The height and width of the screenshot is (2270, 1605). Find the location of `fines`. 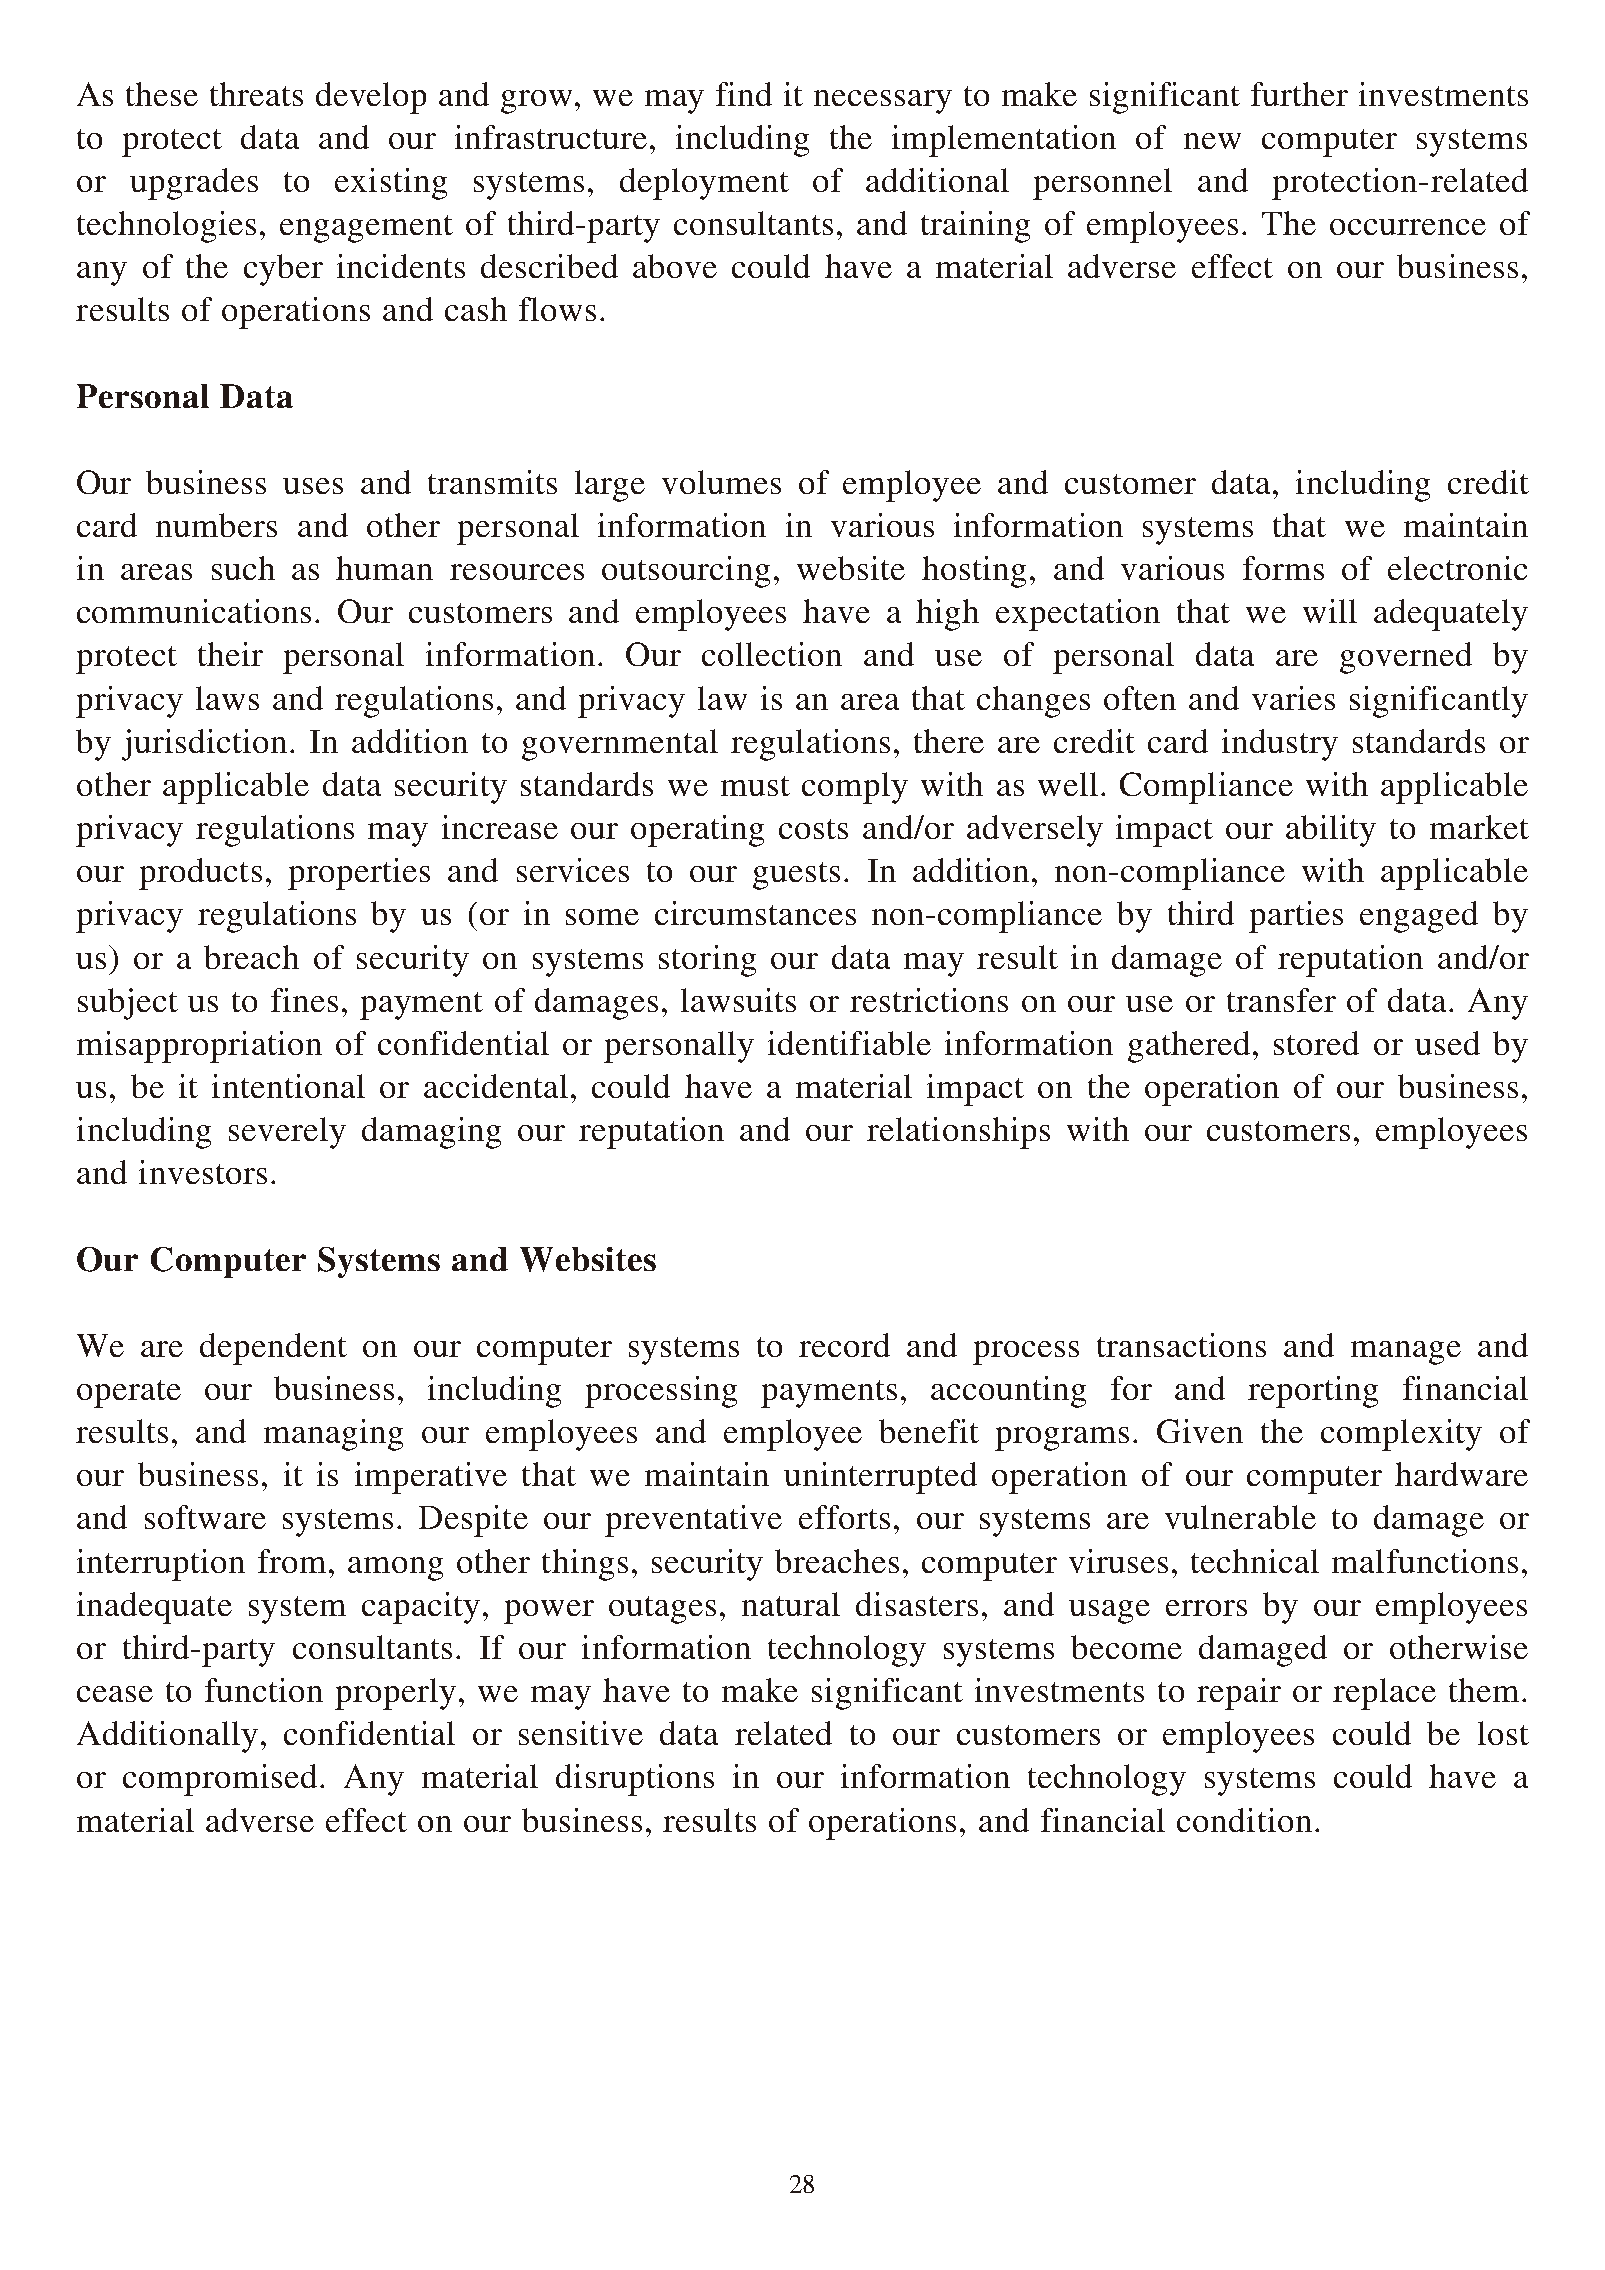

fines is located at coordinates (304, 1000).
